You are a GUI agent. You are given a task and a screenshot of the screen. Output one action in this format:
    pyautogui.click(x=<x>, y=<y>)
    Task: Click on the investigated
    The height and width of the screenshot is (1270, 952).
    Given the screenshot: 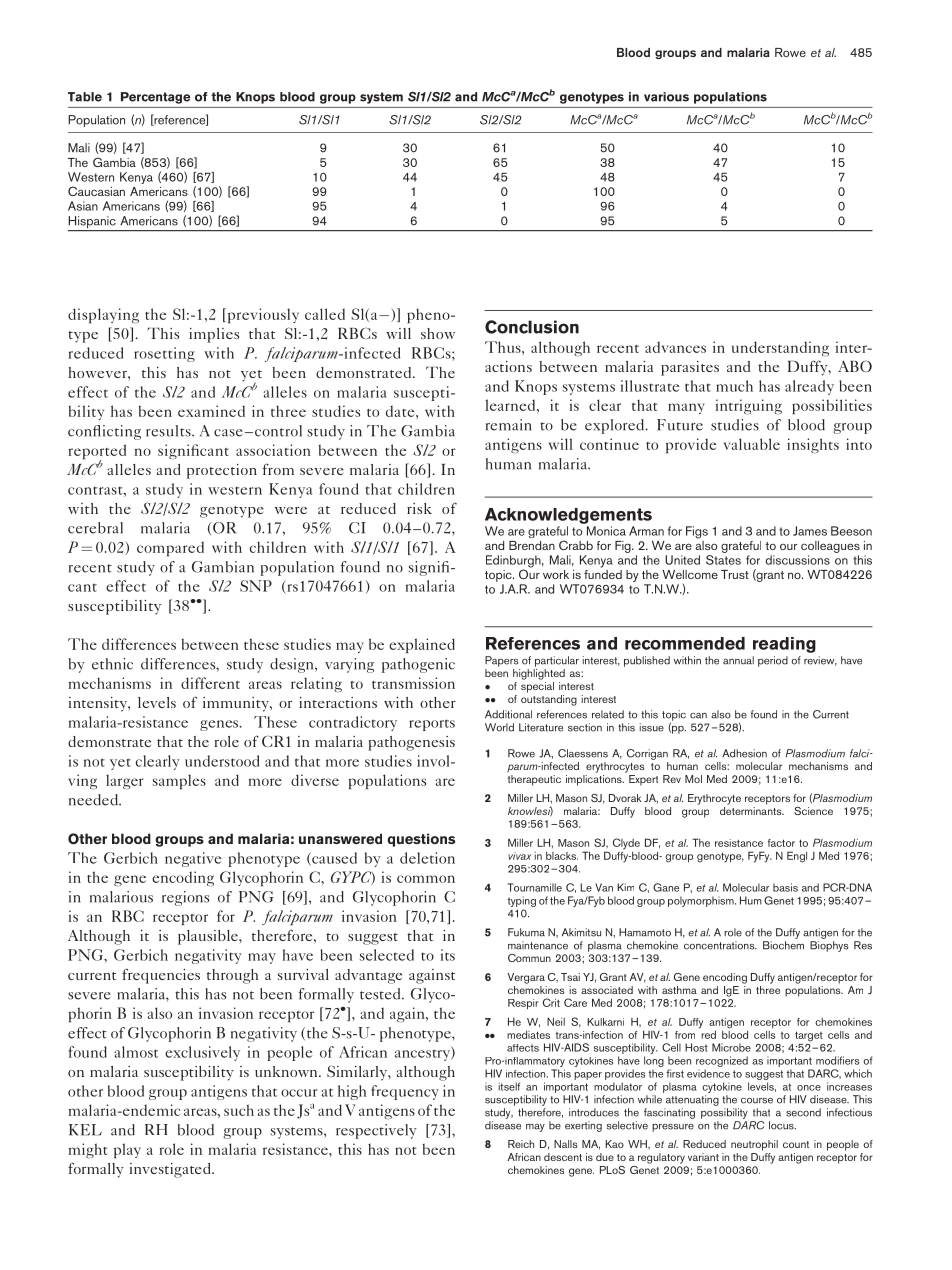 What is the action you would take?
    pyautogui.click(x=171, y=1170)
